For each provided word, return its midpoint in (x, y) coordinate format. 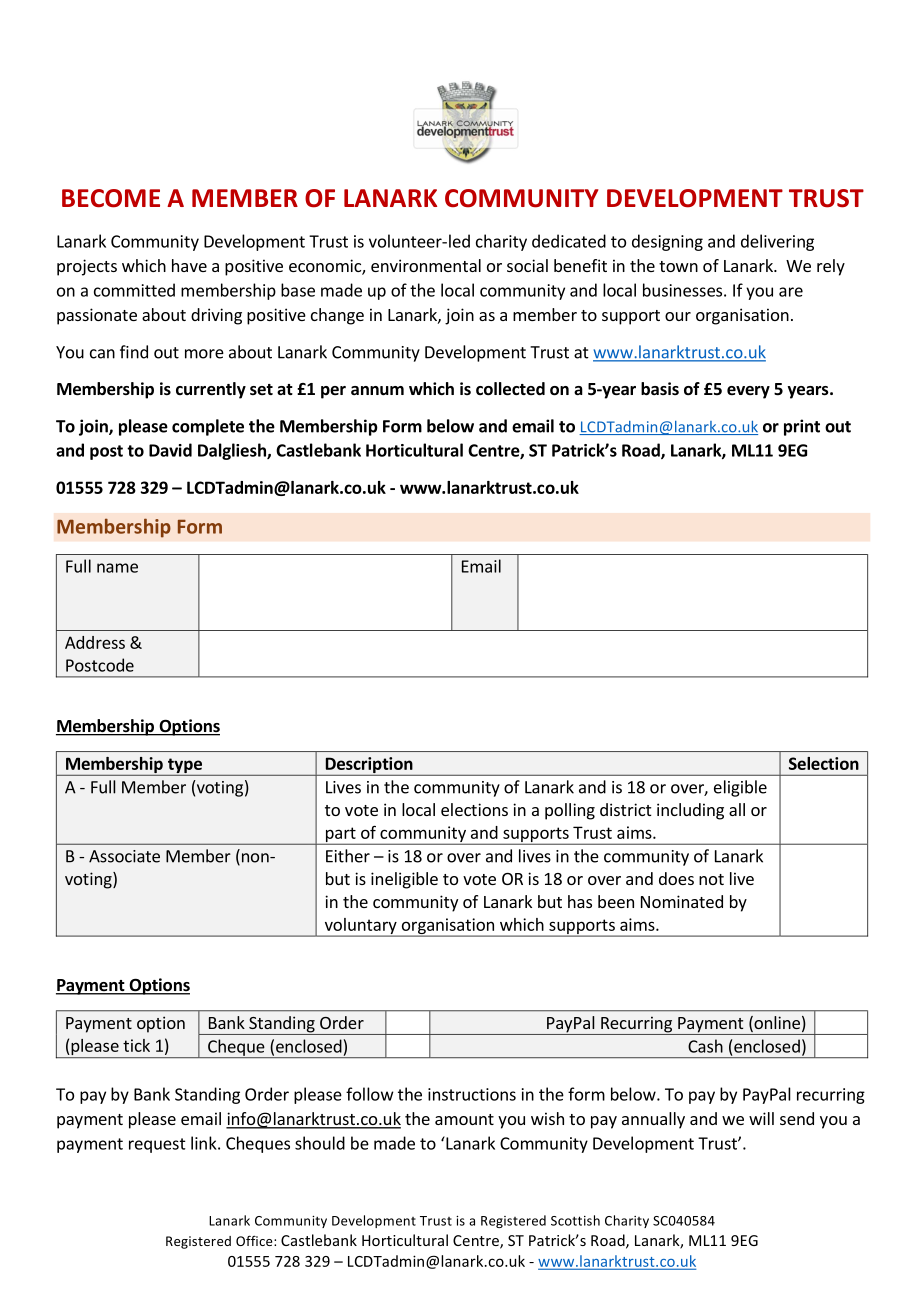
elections (474, 809)
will (761, 1118)
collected (510, 389)
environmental (426, 265)
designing (667, 242)
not (711, 879)
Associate (124, 856)
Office (255, 1240)
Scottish (575, 1220)
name (117, 568)
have (189, 265)
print (802, 427)
